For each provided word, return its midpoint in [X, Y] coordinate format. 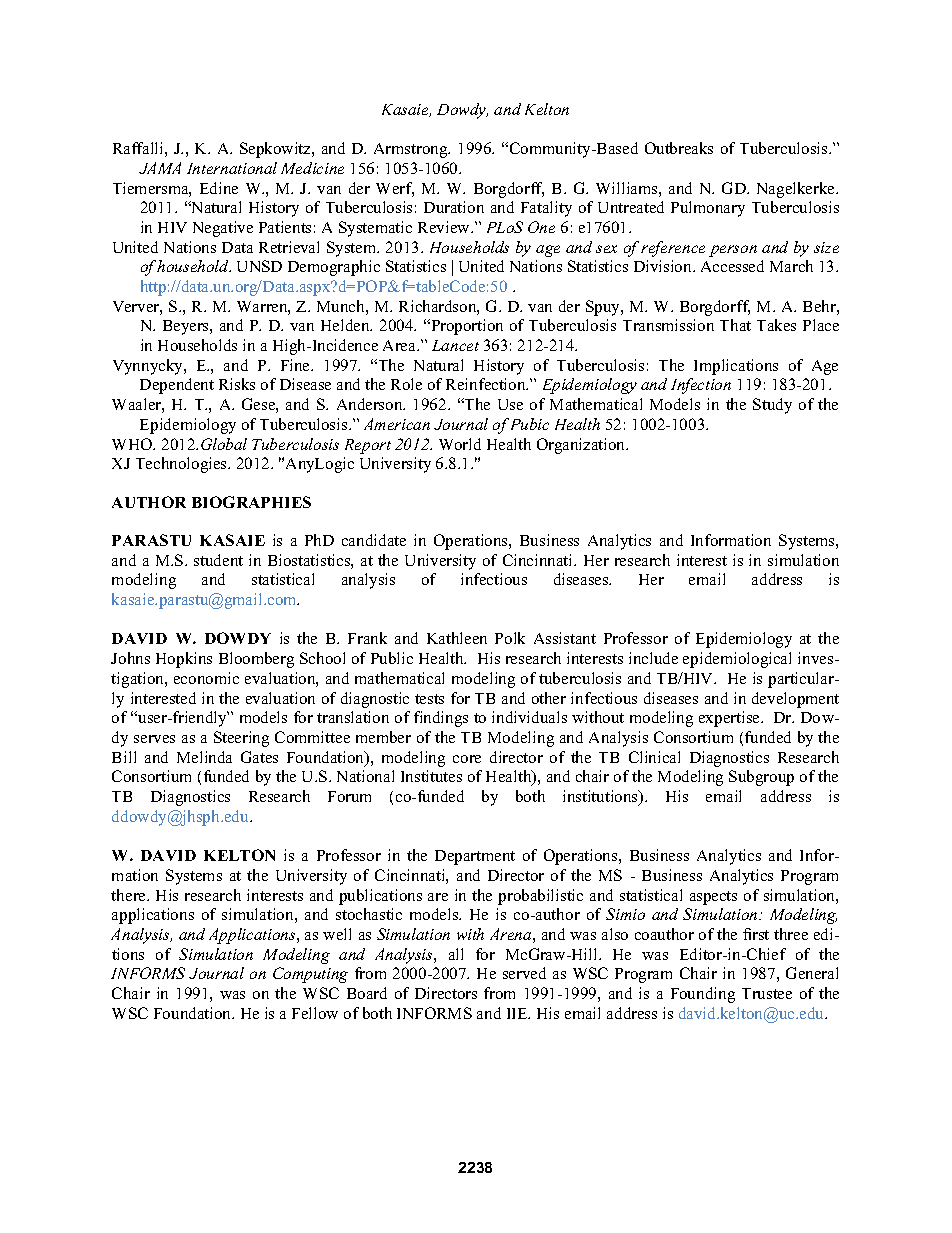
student [218, 560]
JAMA [160, 168]
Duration [454, 207]
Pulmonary [708, 209]
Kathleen [457, 638]
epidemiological [737, 660]
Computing [310, 975]
